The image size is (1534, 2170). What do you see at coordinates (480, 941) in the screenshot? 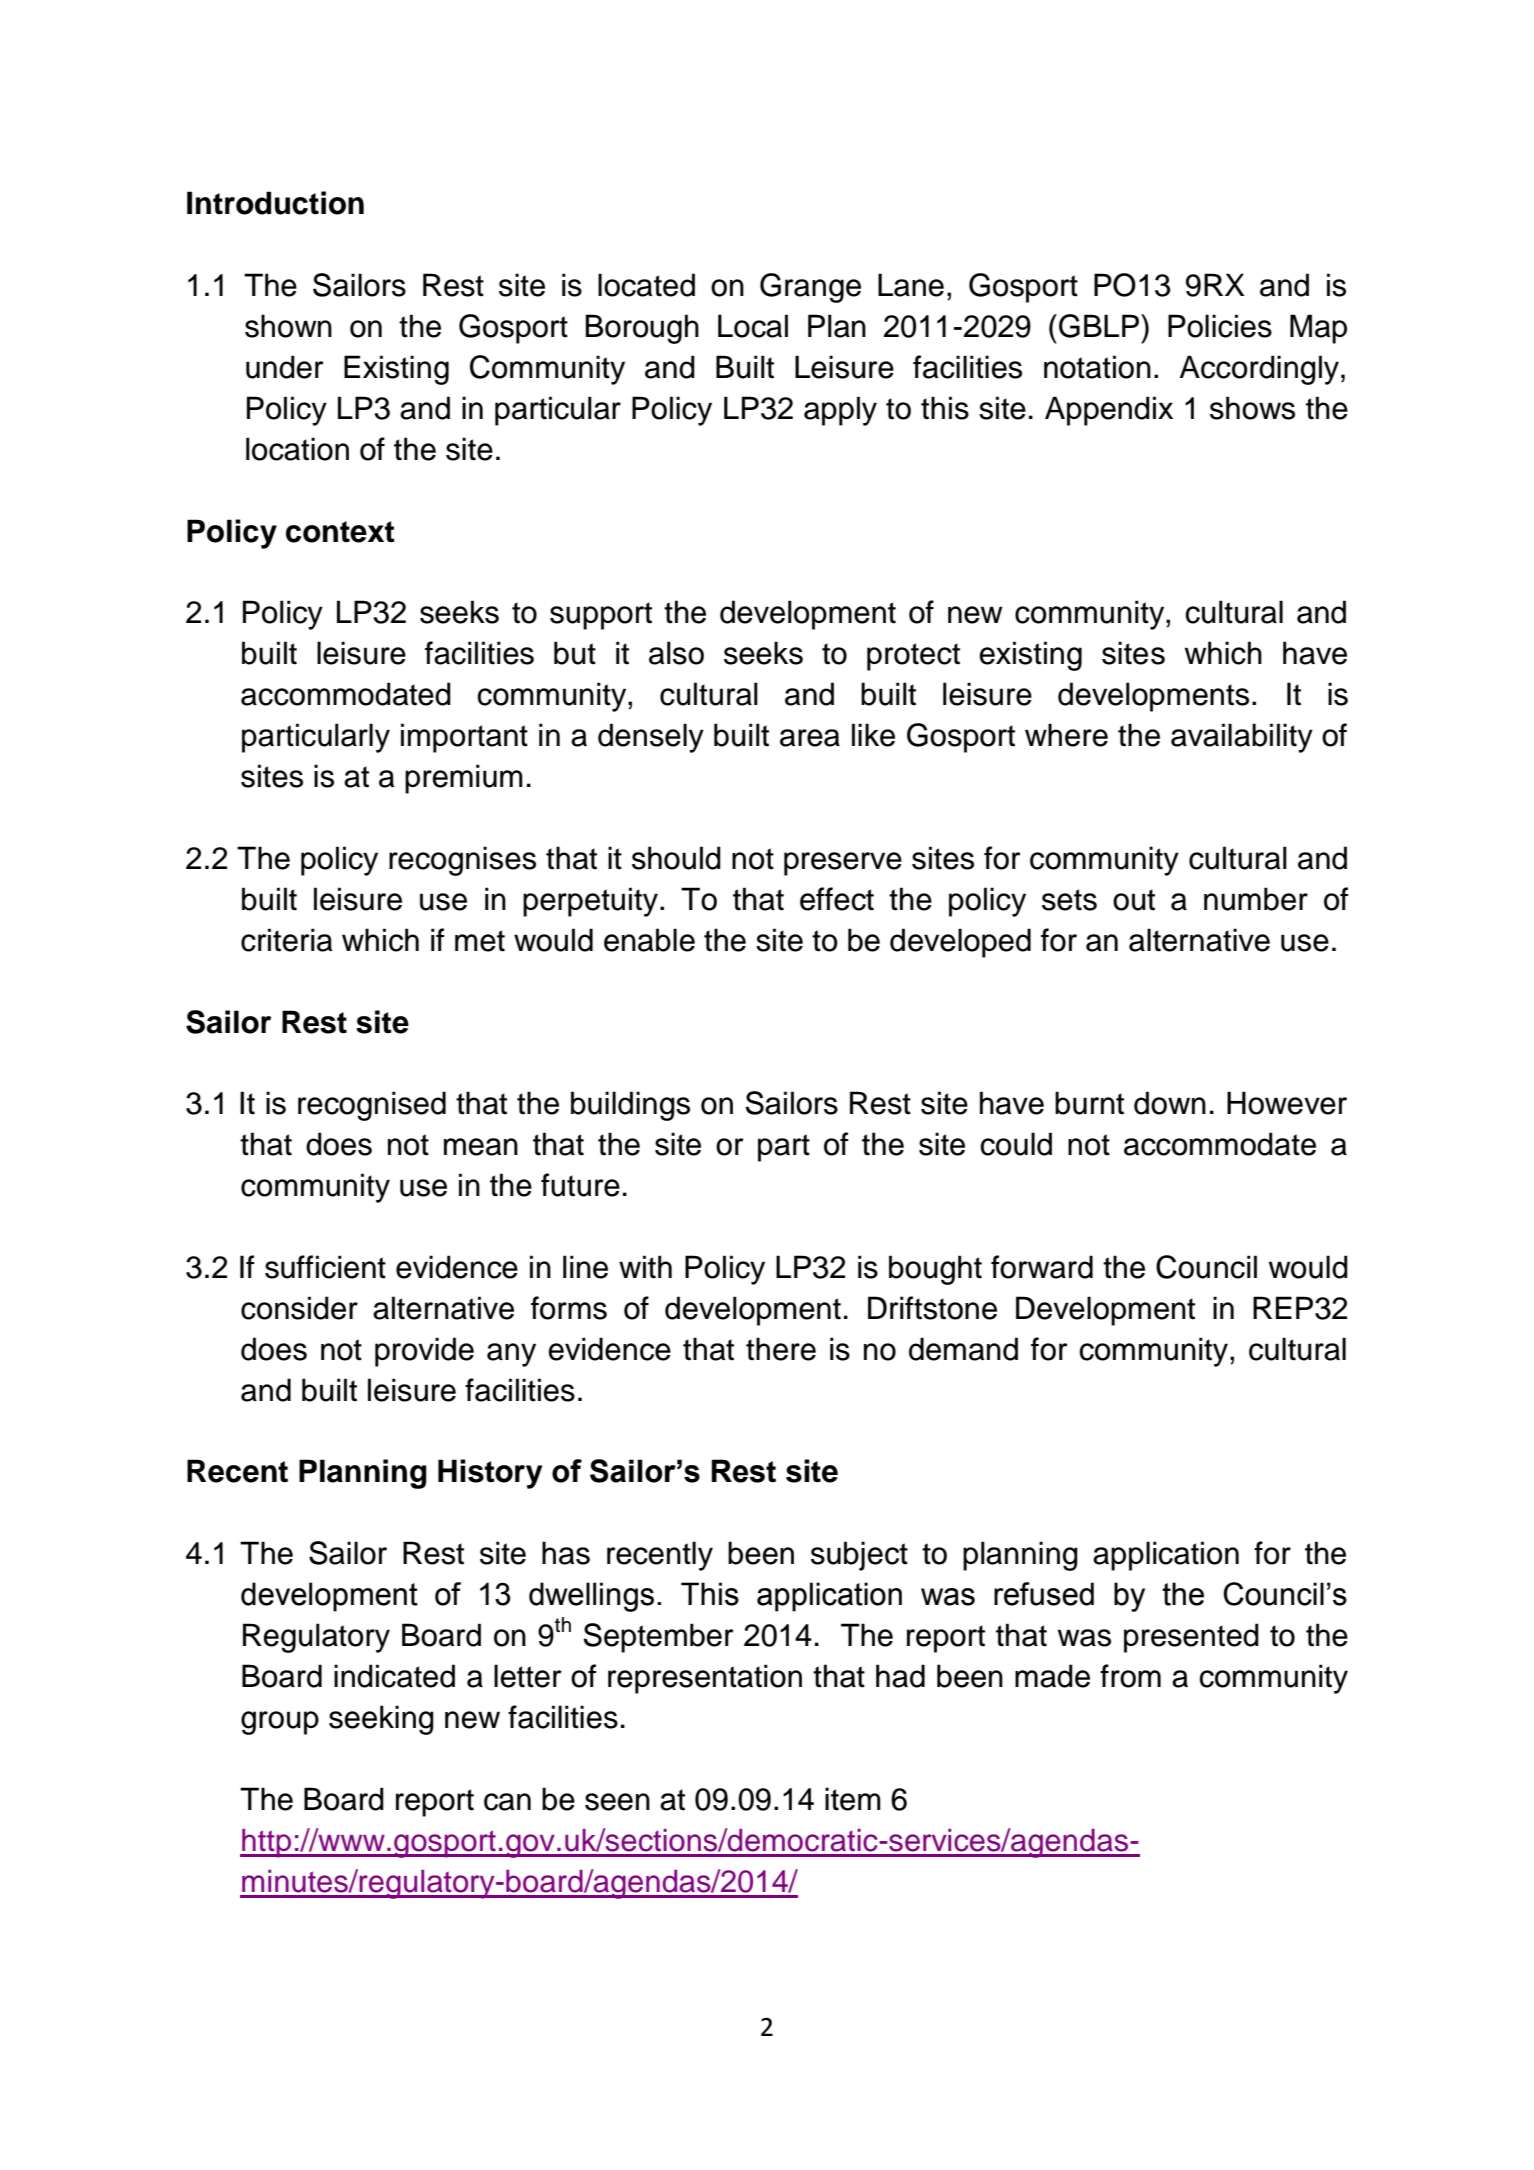
I see `met` at bounding box center [480, 941].
